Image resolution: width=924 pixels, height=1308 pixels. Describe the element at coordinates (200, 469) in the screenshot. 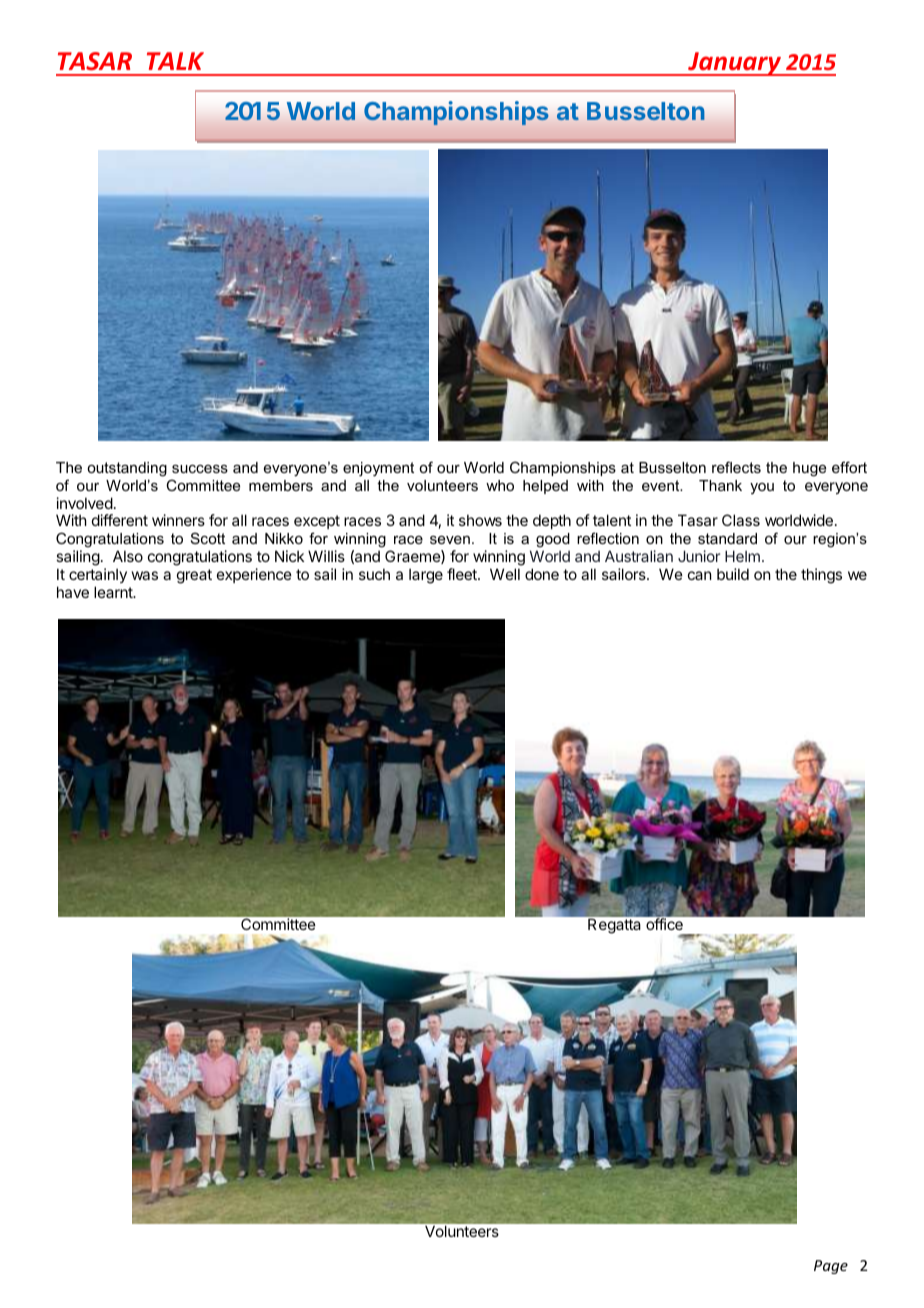

I see `success` at that location.
